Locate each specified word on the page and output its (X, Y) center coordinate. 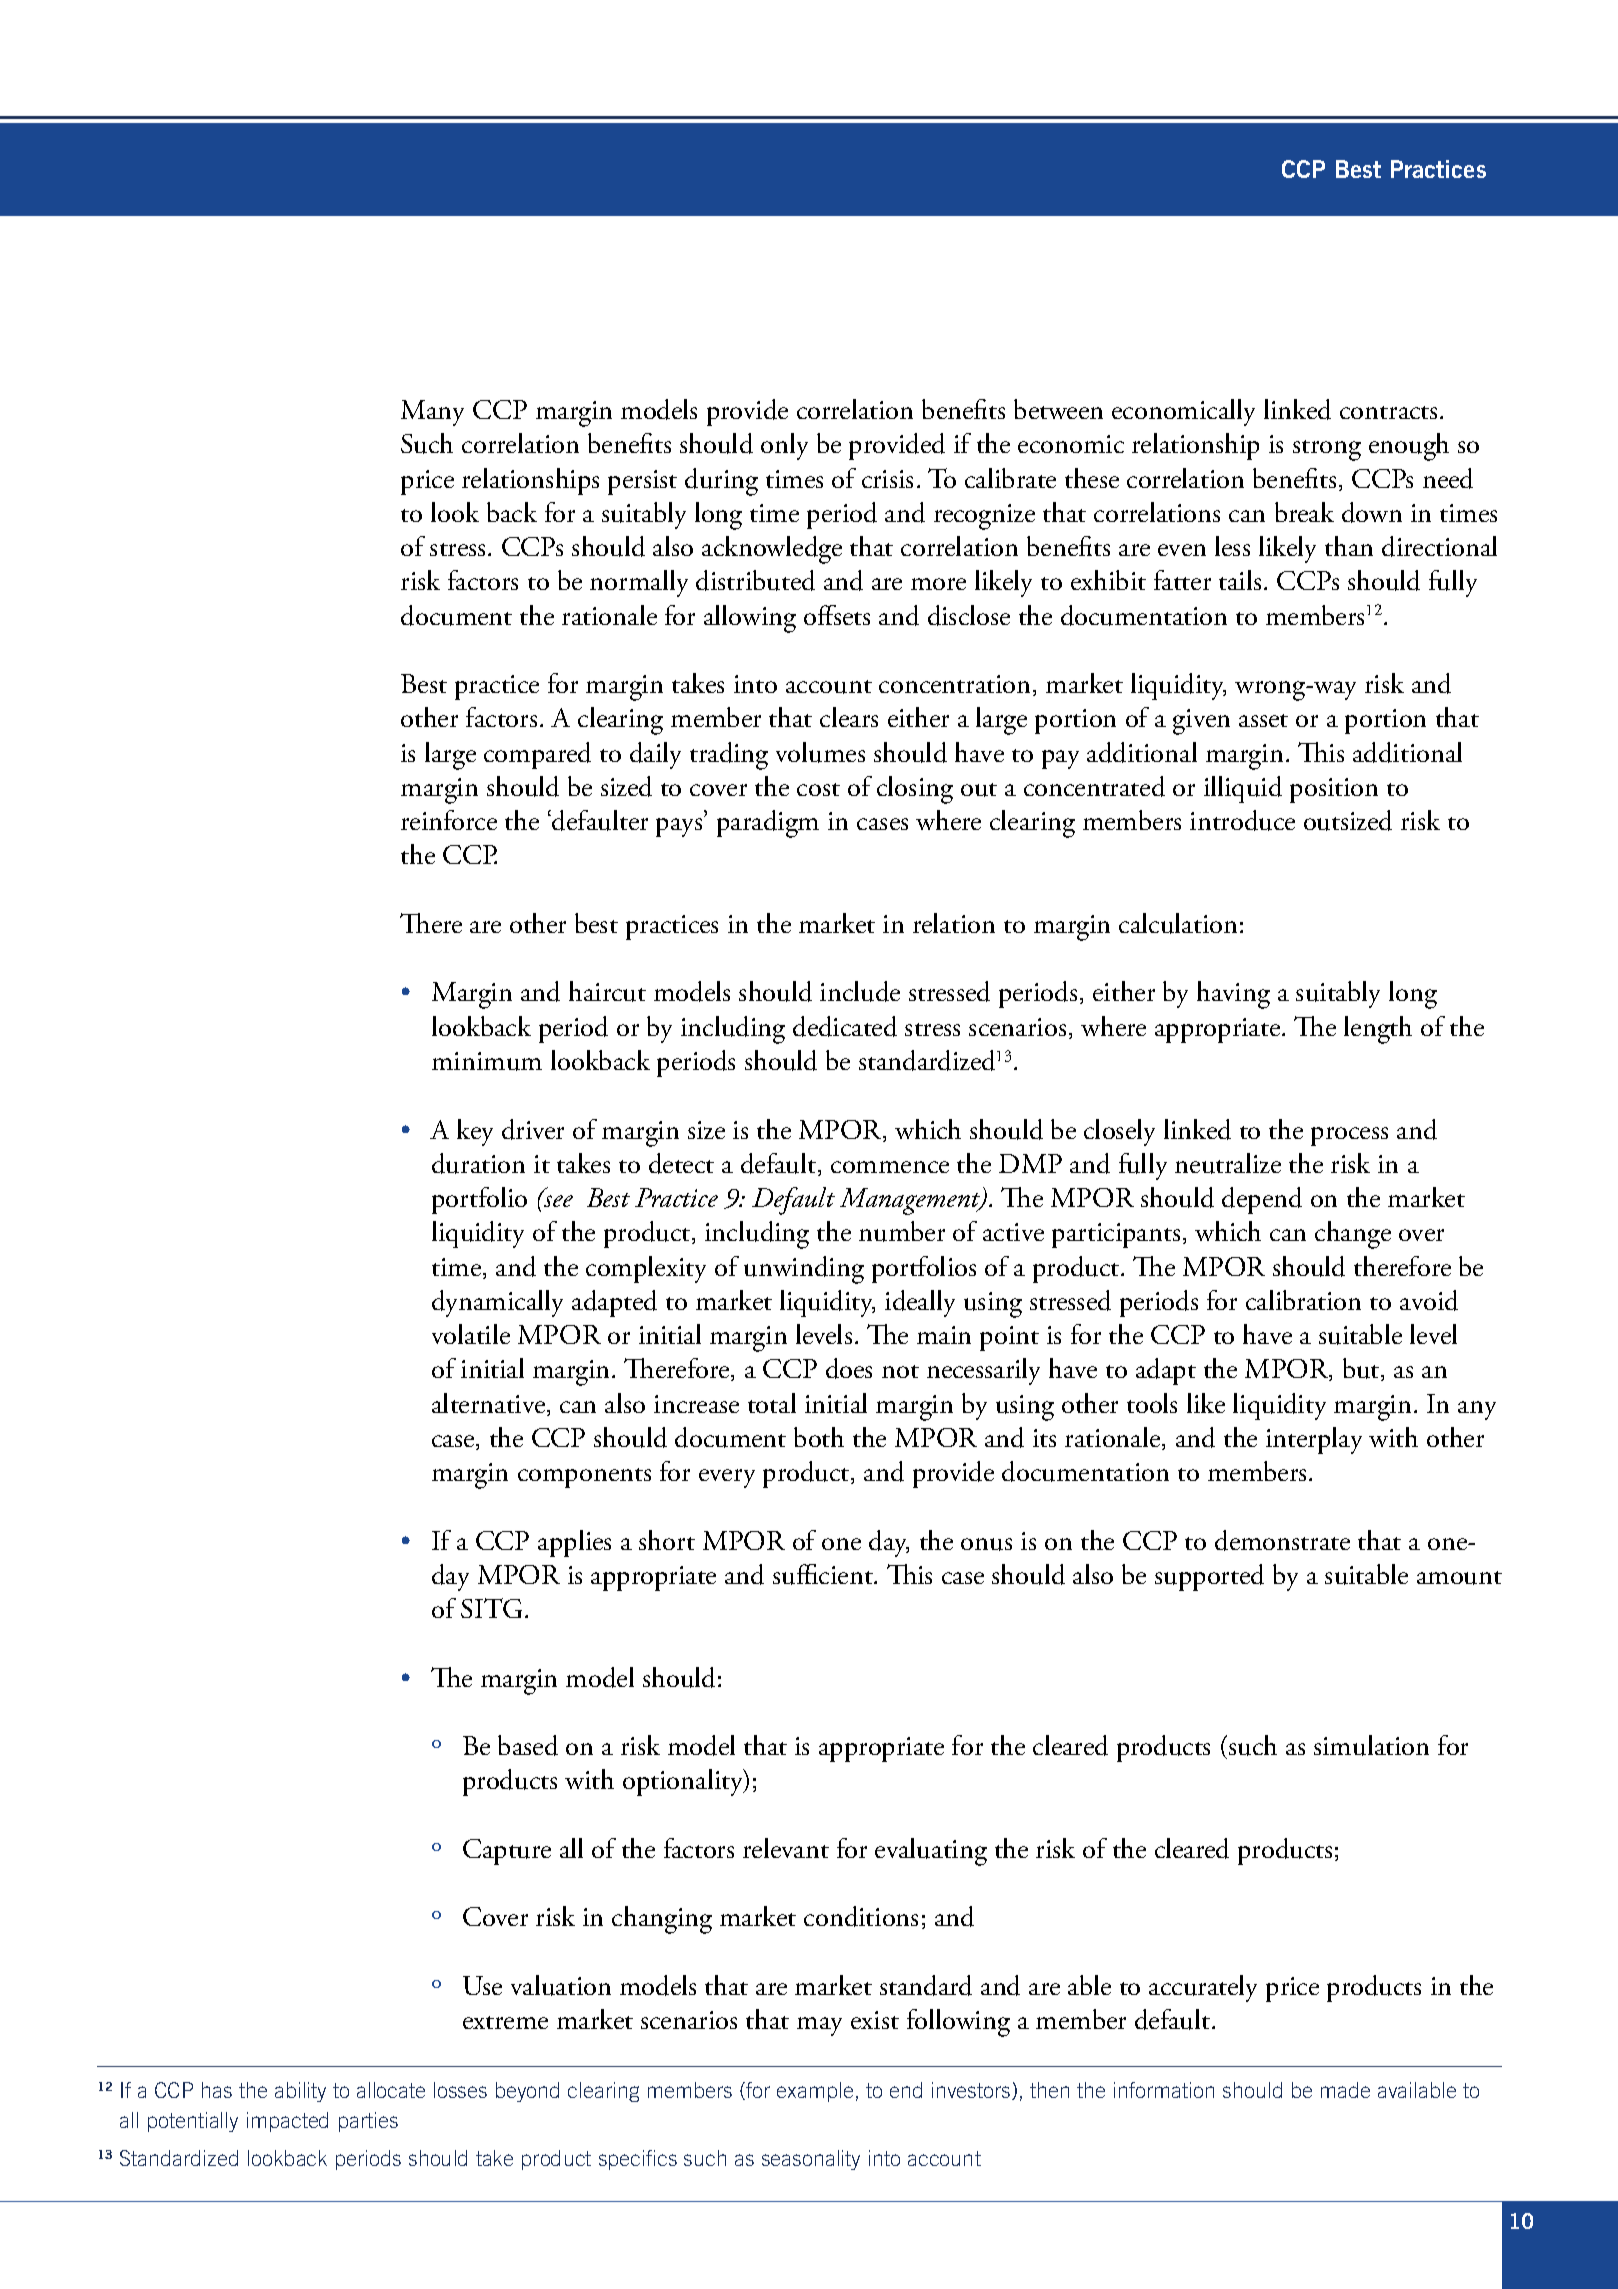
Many (432, 413)
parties (368, 2122)
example (815, 2092)
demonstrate (1282, 1540)
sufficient (824, 1574)
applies (574, 1543)
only (784, 446)
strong (1327, 450)
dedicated (845, 1026)
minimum (487, 1061)
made (1345, 2090)
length (1378, 1030)
